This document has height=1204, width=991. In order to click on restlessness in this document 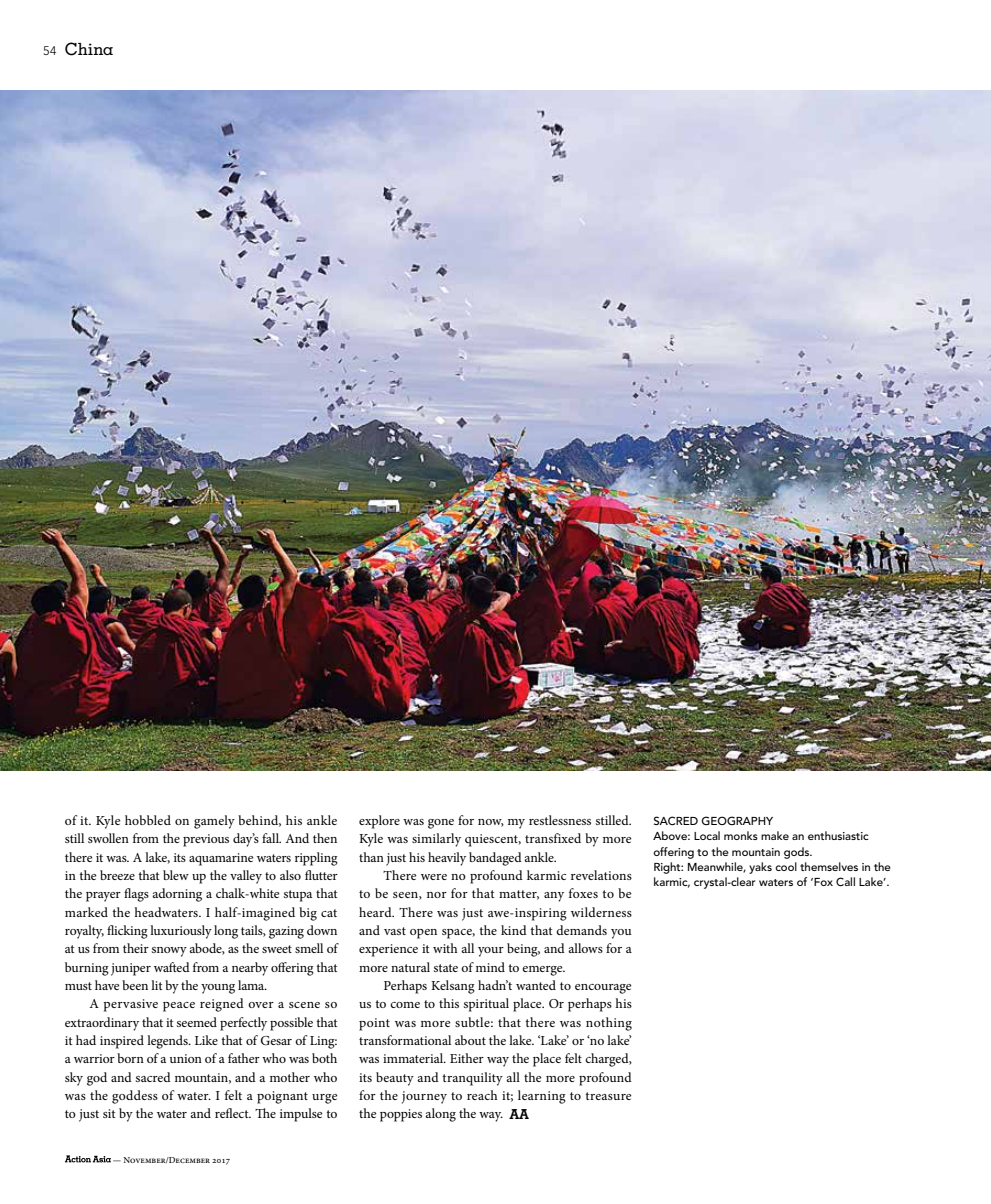, I will do `click(560, 820)`.
